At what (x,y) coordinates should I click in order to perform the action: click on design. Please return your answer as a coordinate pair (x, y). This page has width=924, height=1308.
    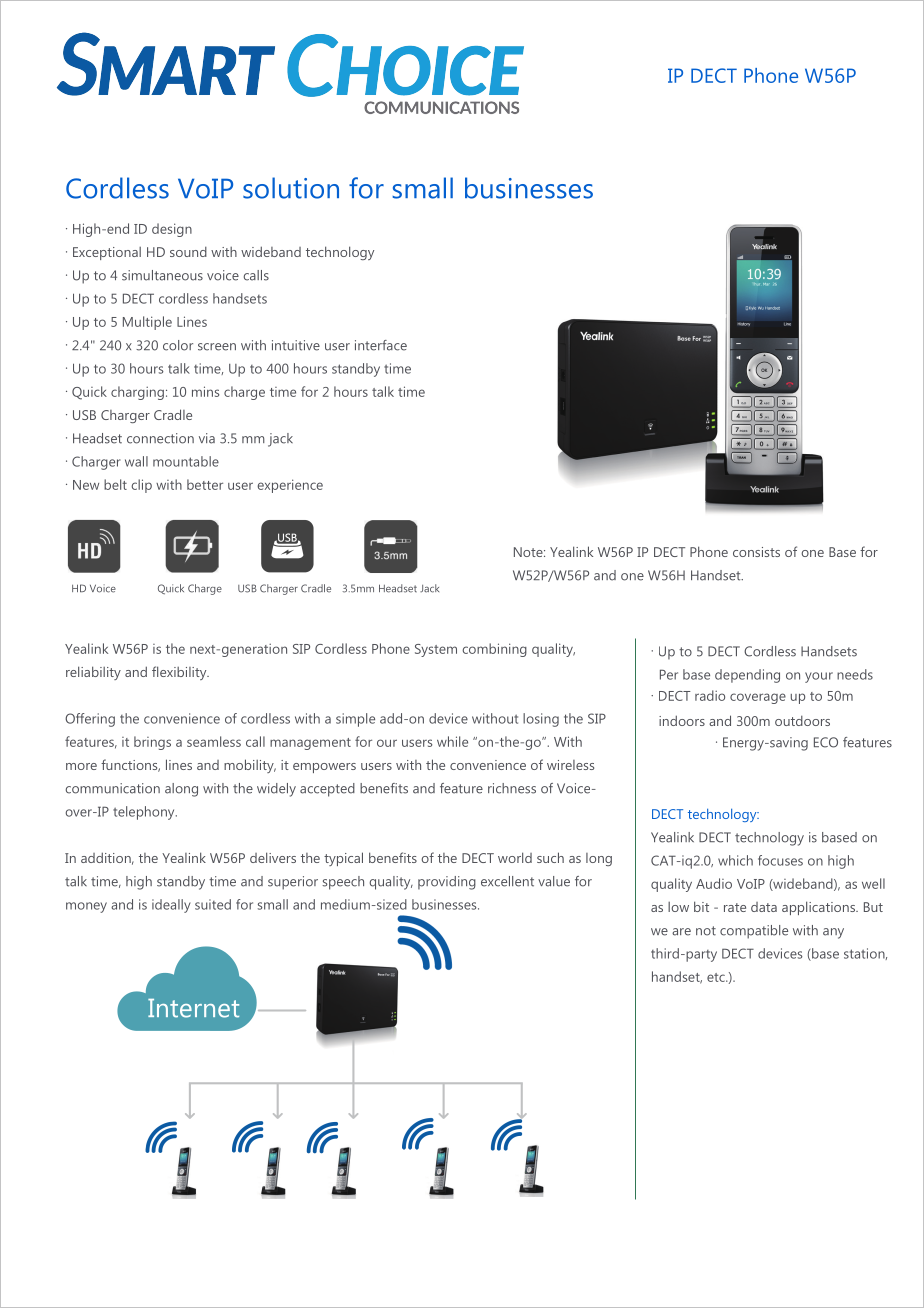
    Looking at the image, I should click on (172, 230).
